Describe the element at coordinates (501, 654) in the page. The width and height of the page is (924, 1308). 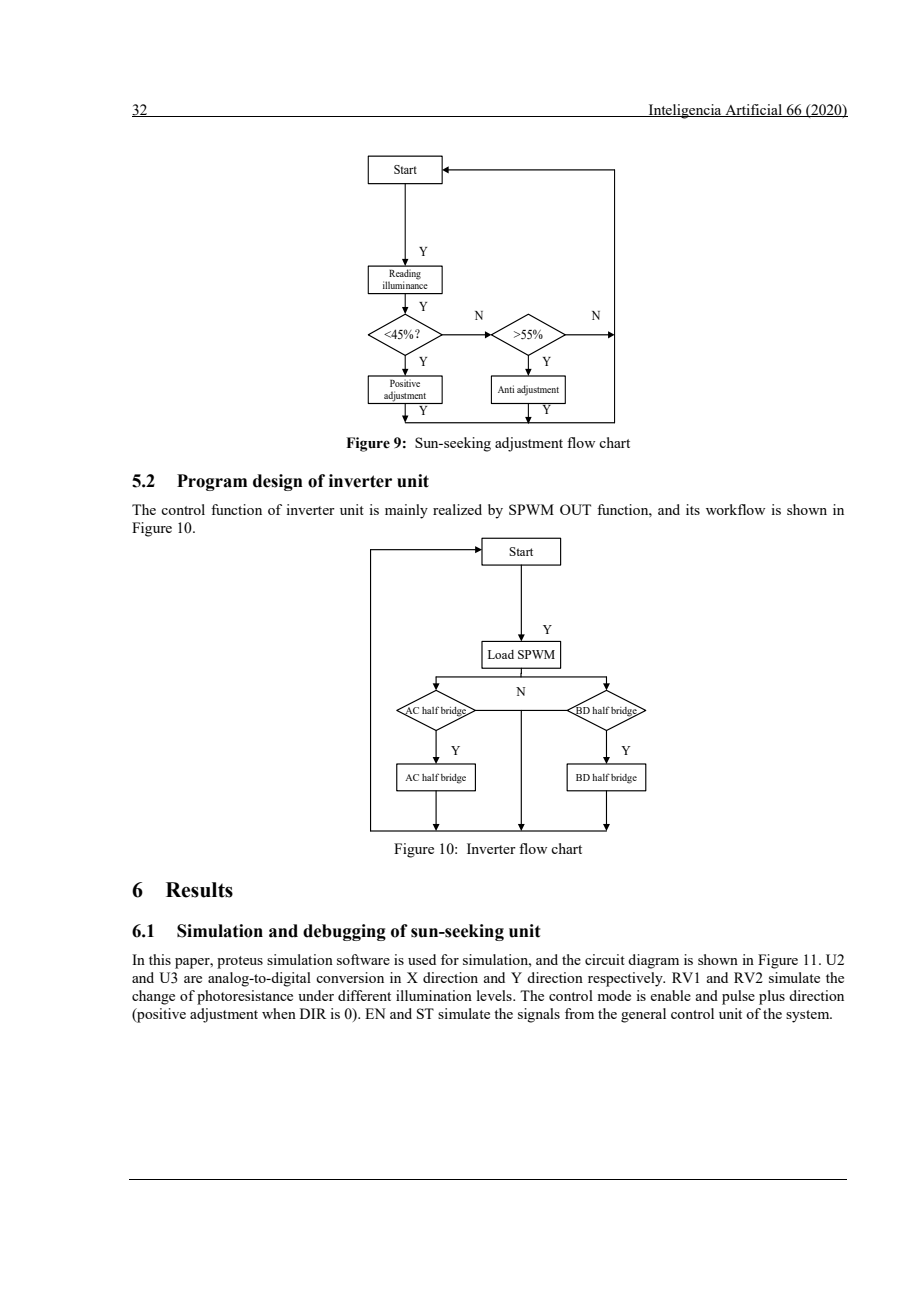
I see `Load` at that location.
